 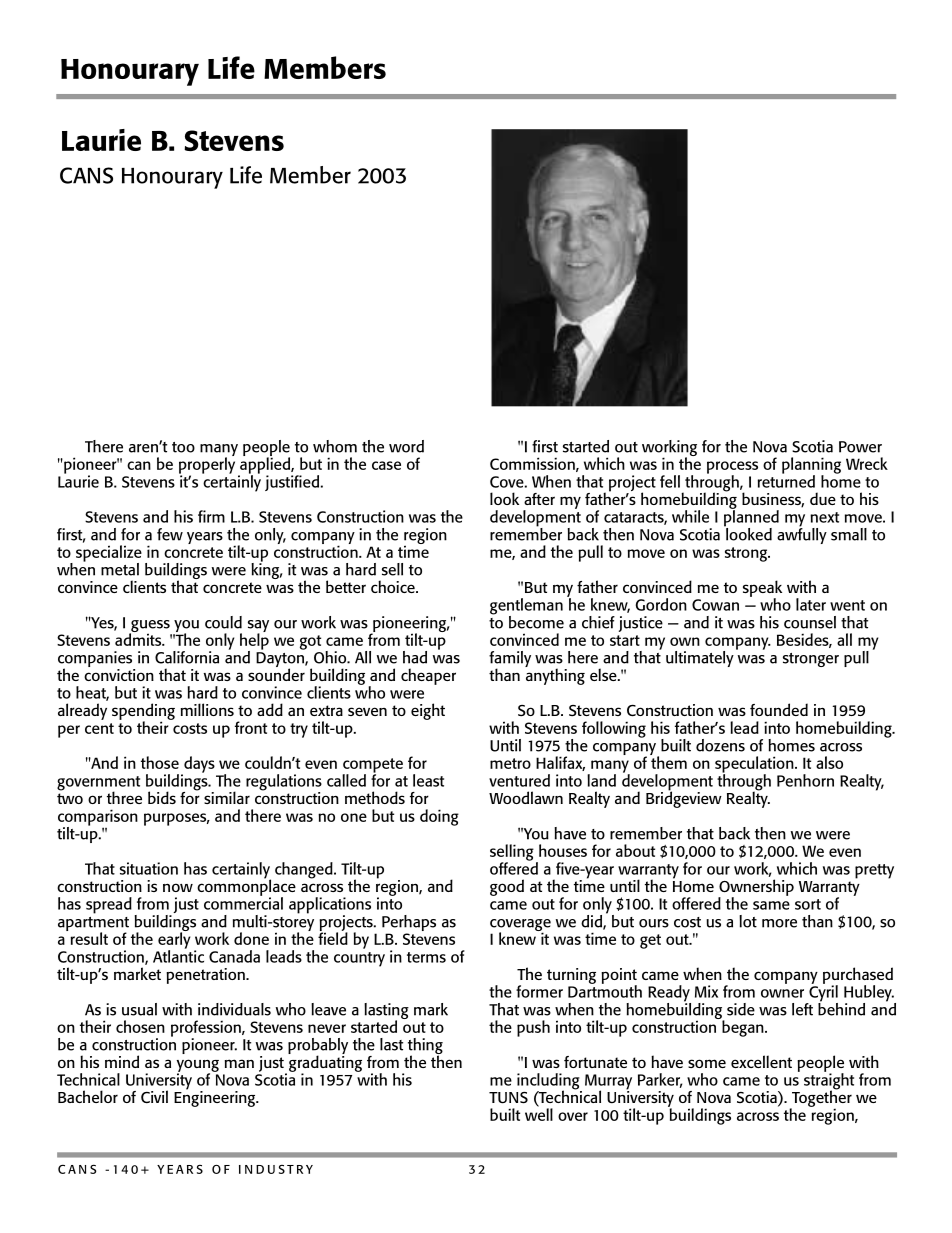 I want to click on admits, so click(x=139, y=638).
